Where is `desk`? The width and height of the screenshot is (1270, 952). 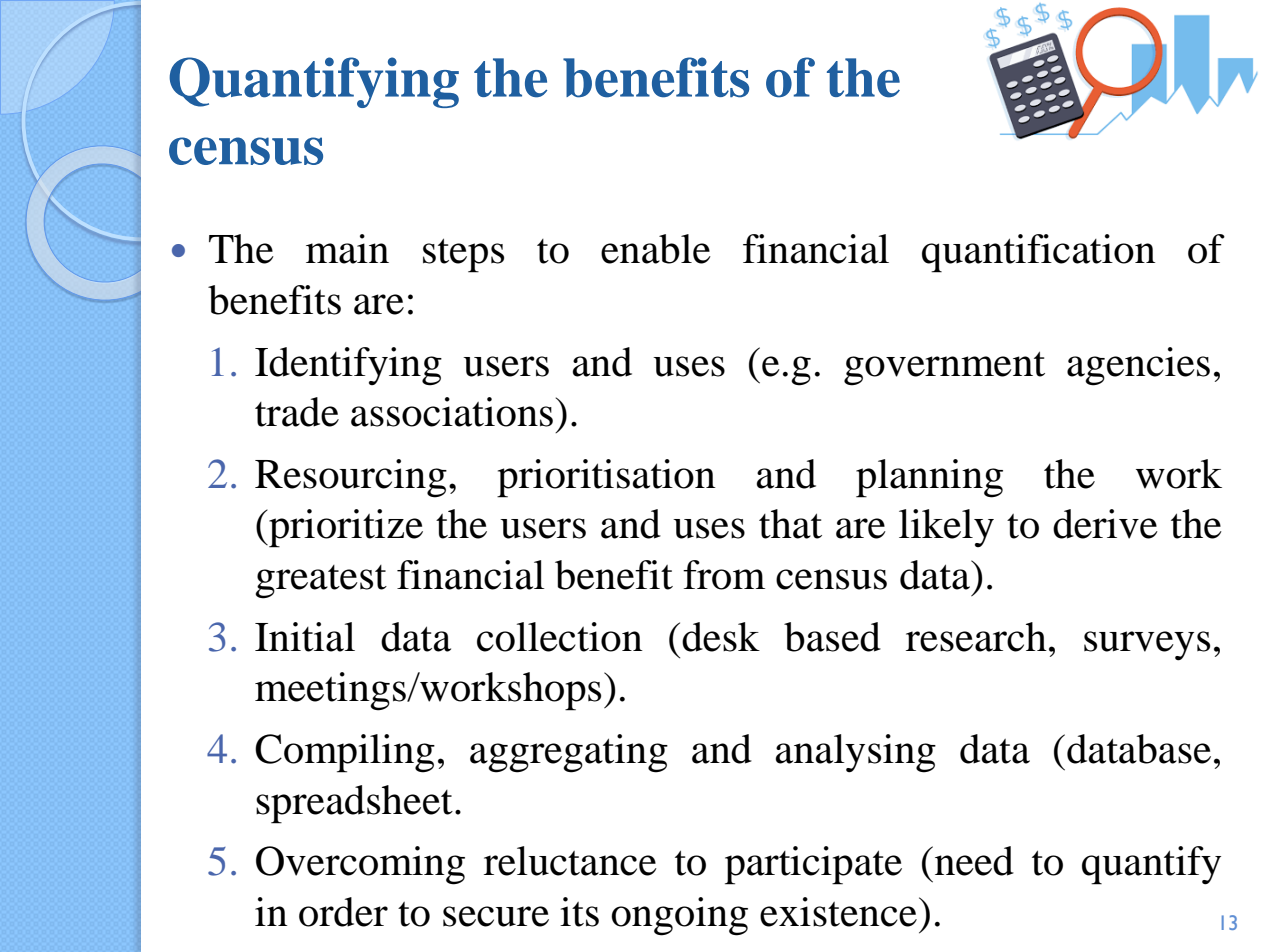
desk is located at coordinates (721, 637).
